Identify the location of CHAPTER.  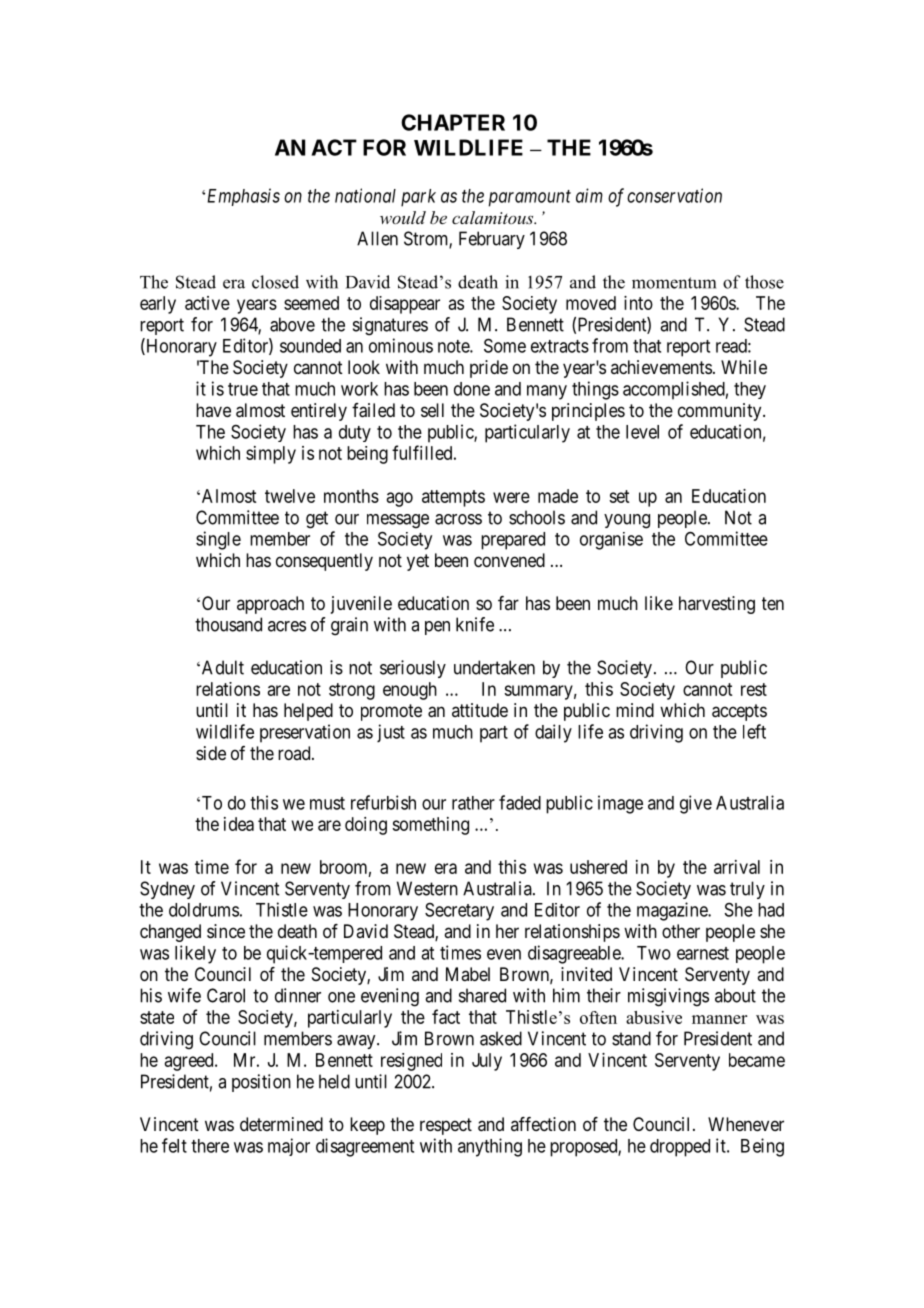
(453, 122).
